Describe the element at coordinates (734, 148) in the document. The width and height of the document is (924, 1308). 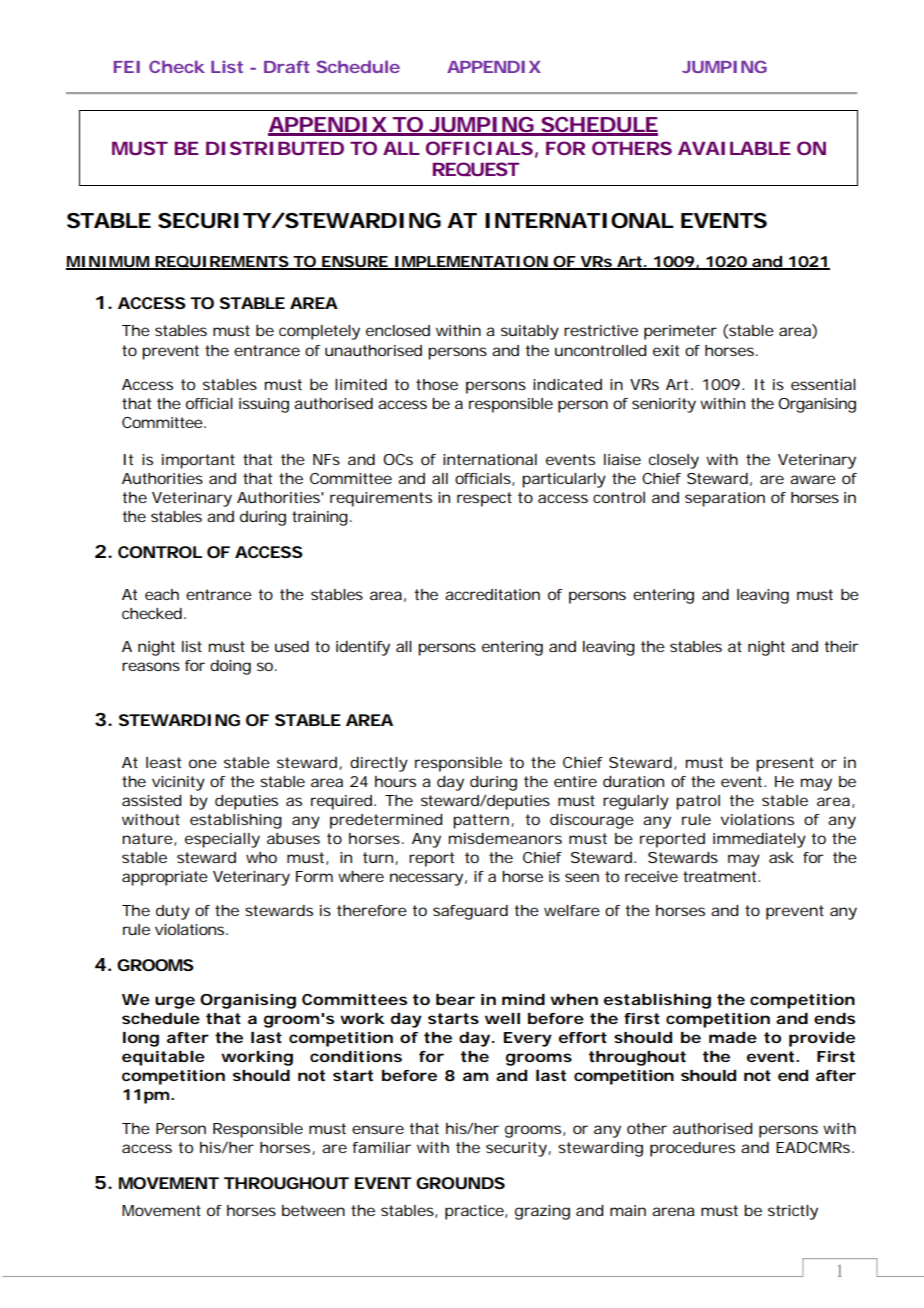
I see `AVAILABLE` at that location.
